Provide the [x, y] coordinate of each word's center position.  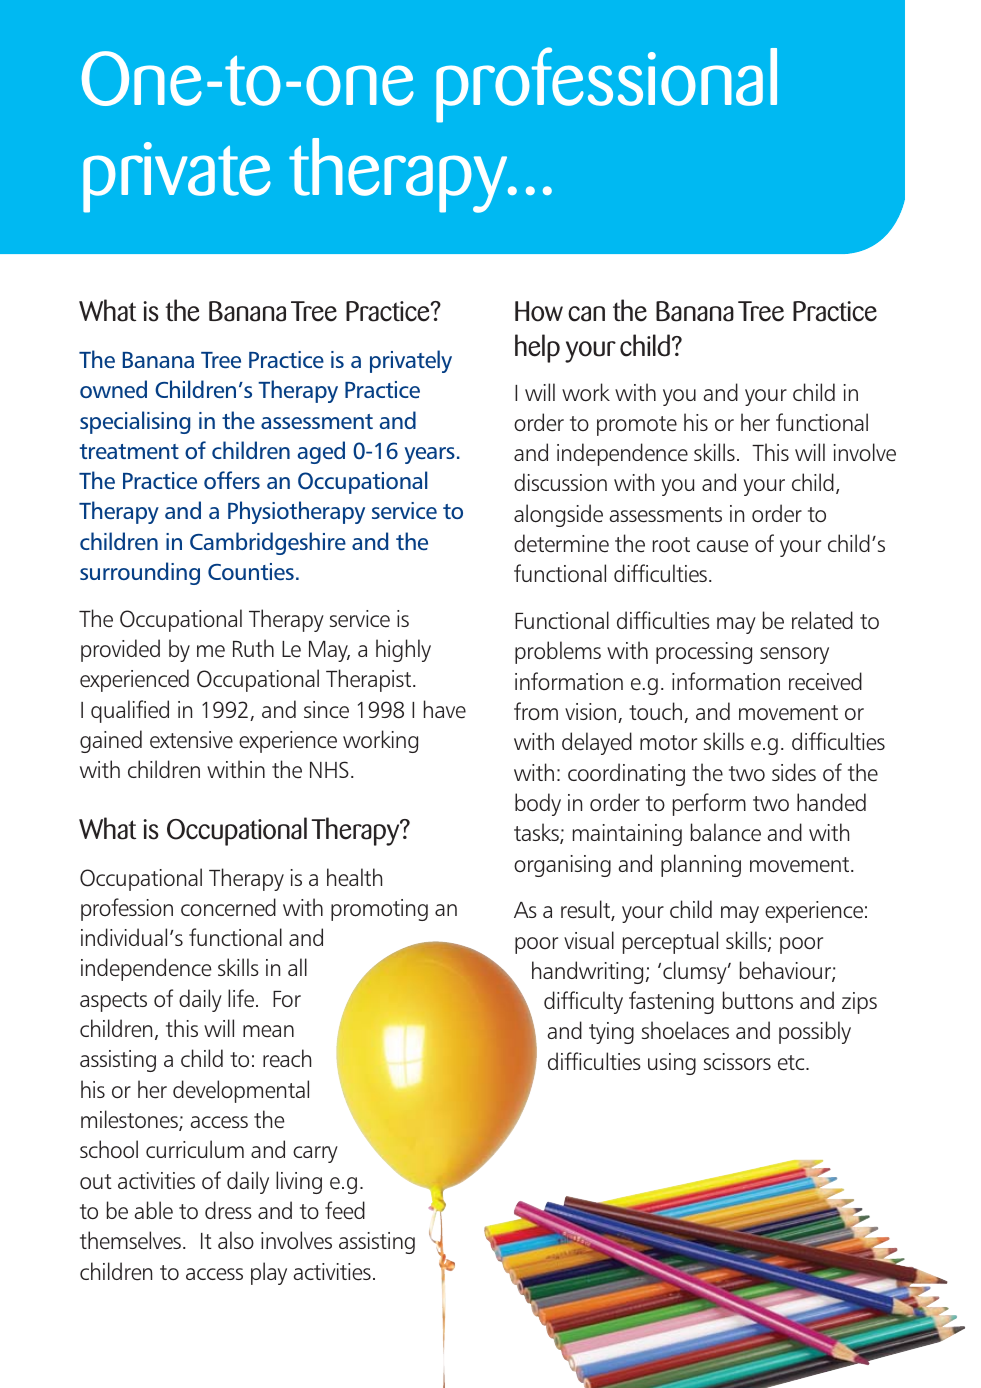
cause [723, 546]
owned [113, 389]
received [825, 681]
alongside [558, 515]
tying [611, 1033]
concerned [228, 907]
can [586, 314]
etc [792, 1063]
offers [232, 480]
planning [701, 865]
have [445, 709]
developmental [241, 1091]
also [236, 1240]
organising [562, 866]
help [537, 348]
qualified [130, 711]
